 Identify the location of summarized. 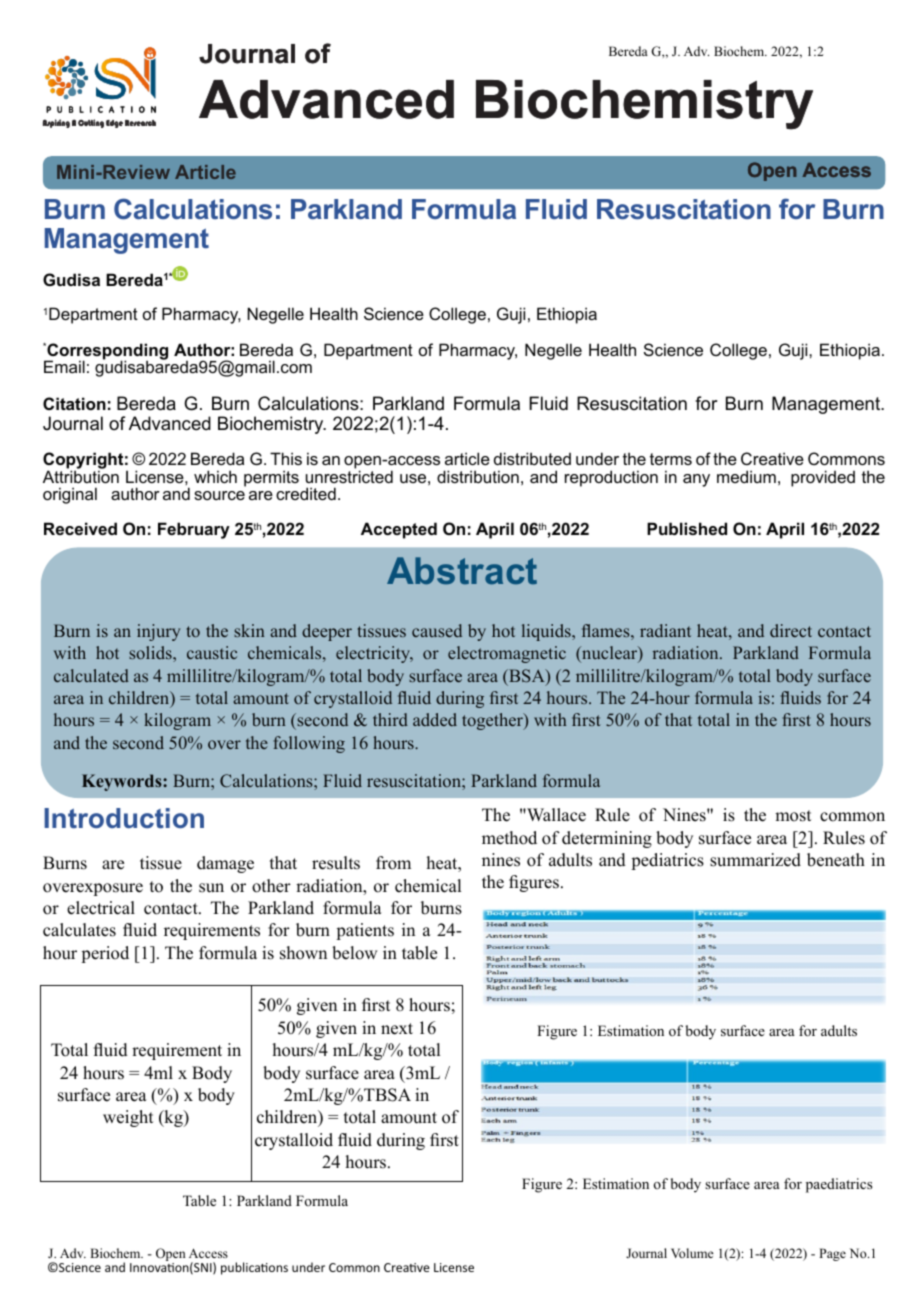
(755, 860).
